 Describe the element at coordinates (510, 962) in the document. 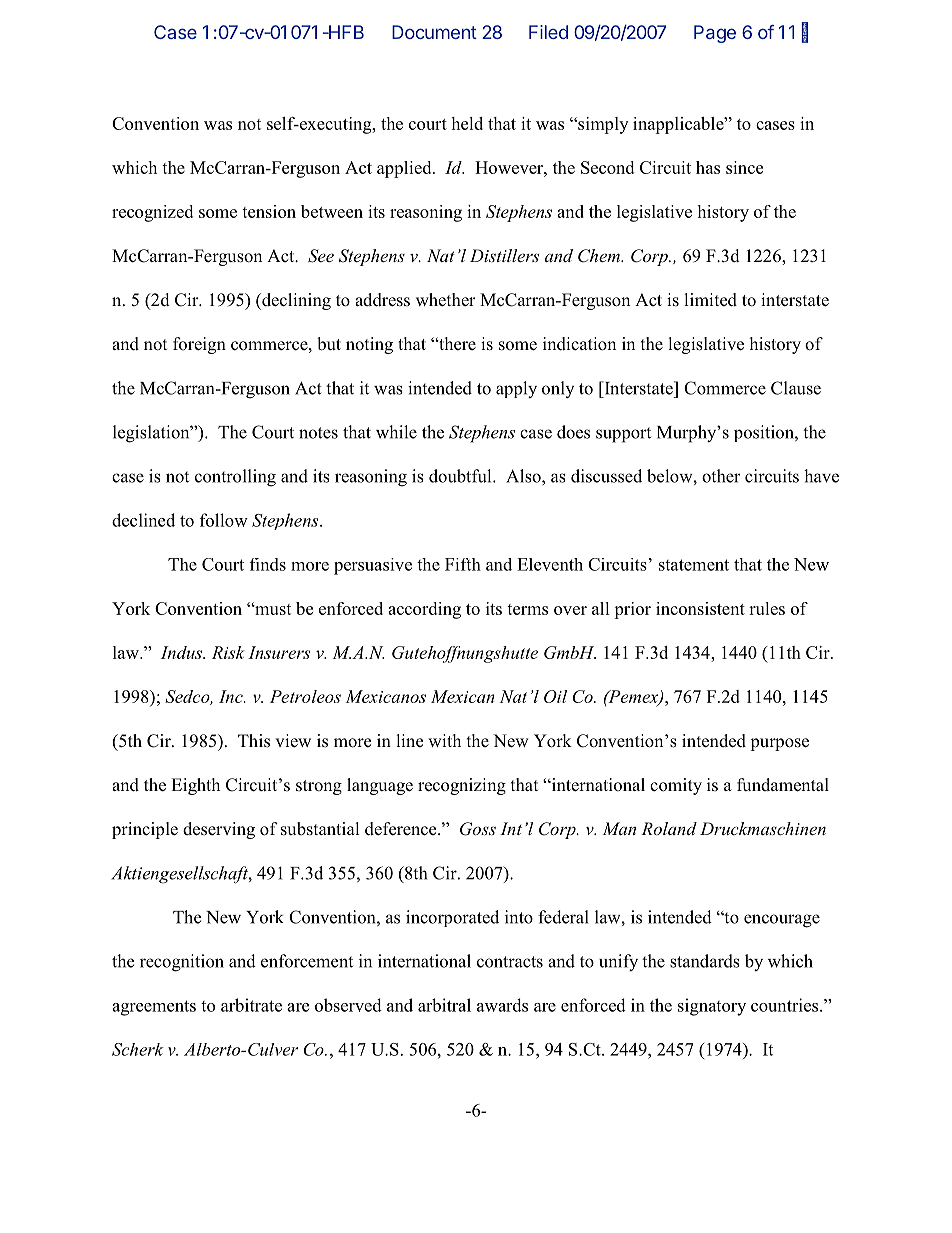

I see `contracts` at that location.
